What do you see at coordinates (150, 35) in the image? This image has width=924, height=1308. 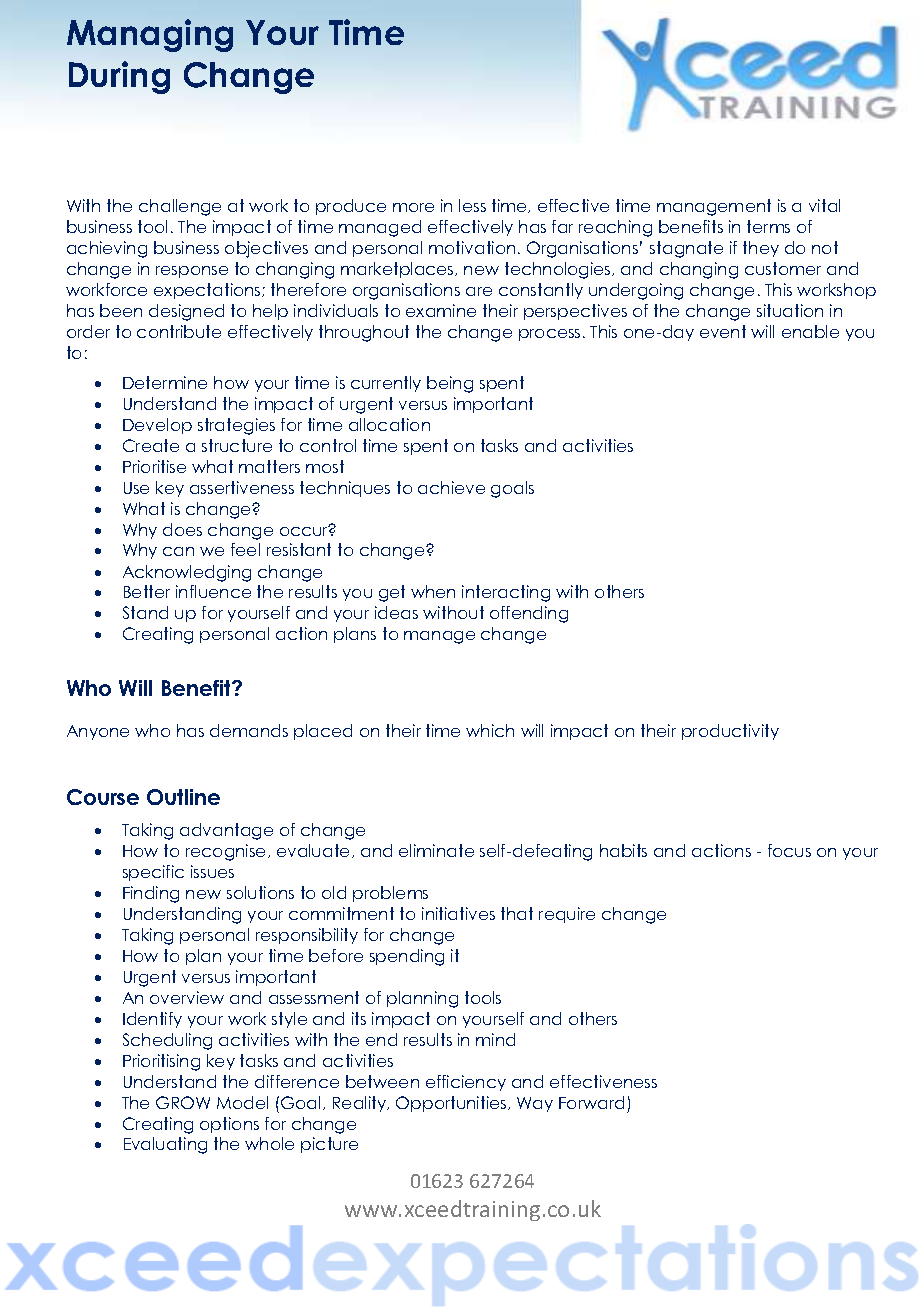 I see `Managing` at bounding box center [150, 35].
